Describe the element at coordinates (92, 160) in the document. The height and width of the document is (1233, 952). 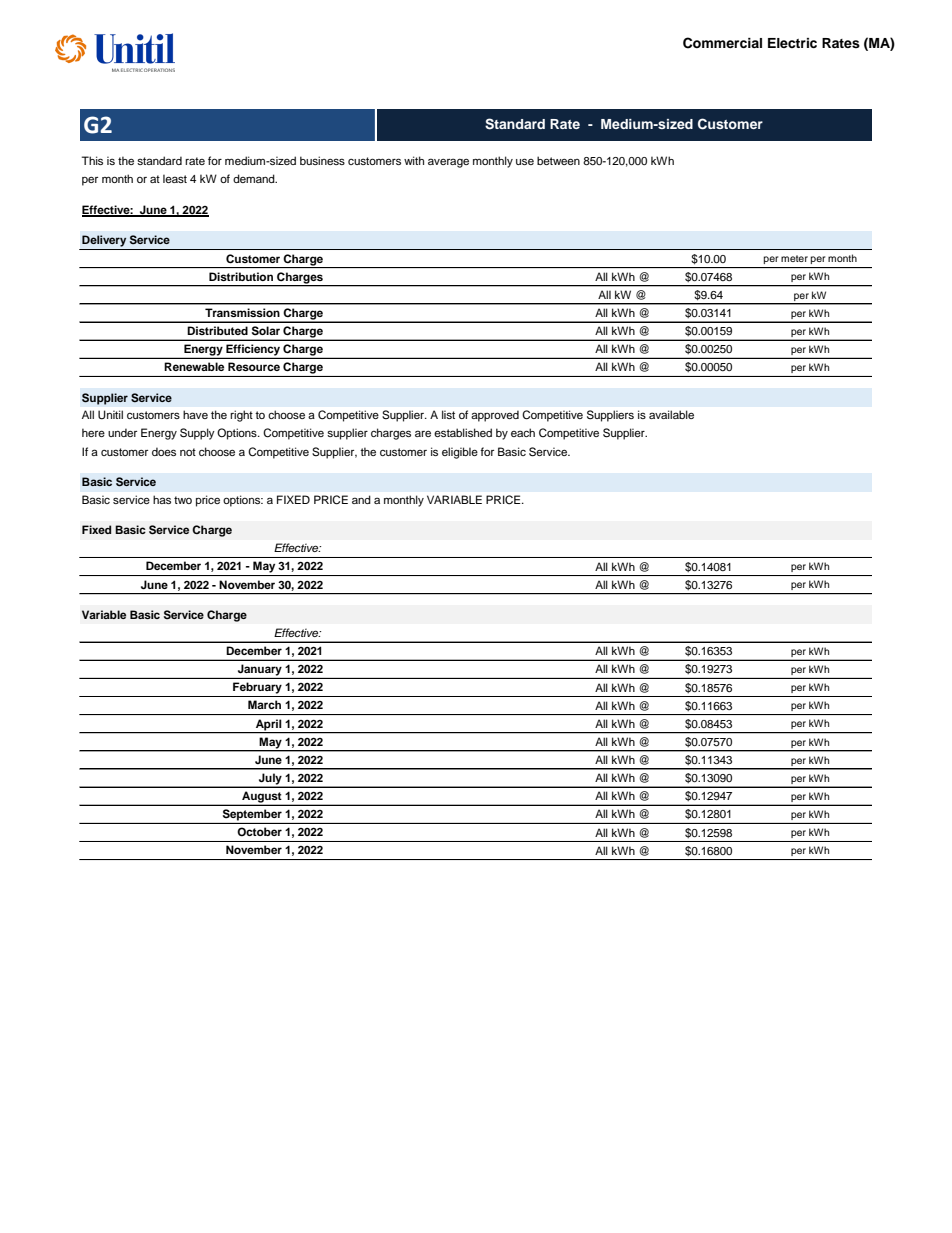
I see `This` at that location.
